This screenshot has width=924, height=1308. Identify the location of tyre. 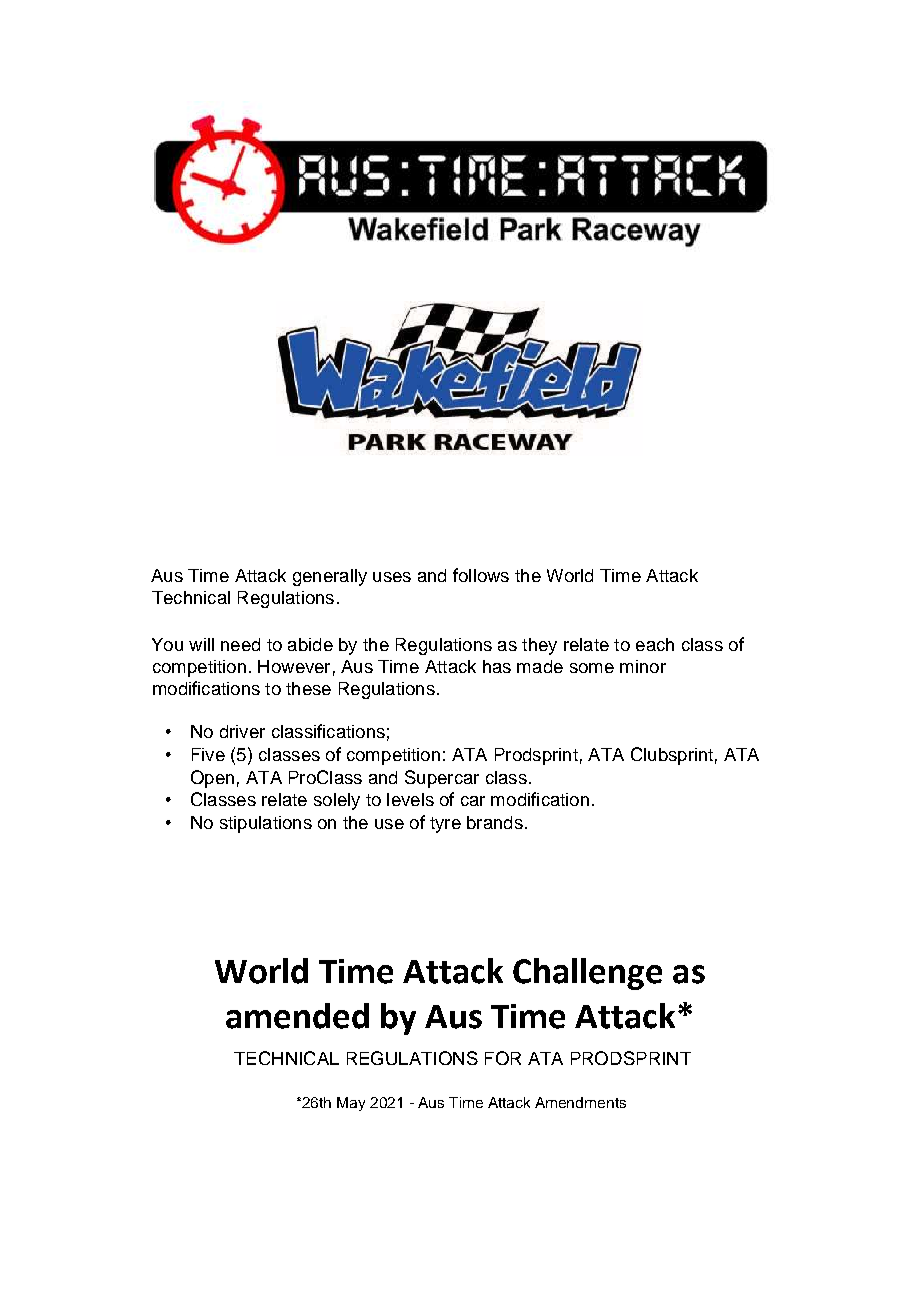
(445, 825).
